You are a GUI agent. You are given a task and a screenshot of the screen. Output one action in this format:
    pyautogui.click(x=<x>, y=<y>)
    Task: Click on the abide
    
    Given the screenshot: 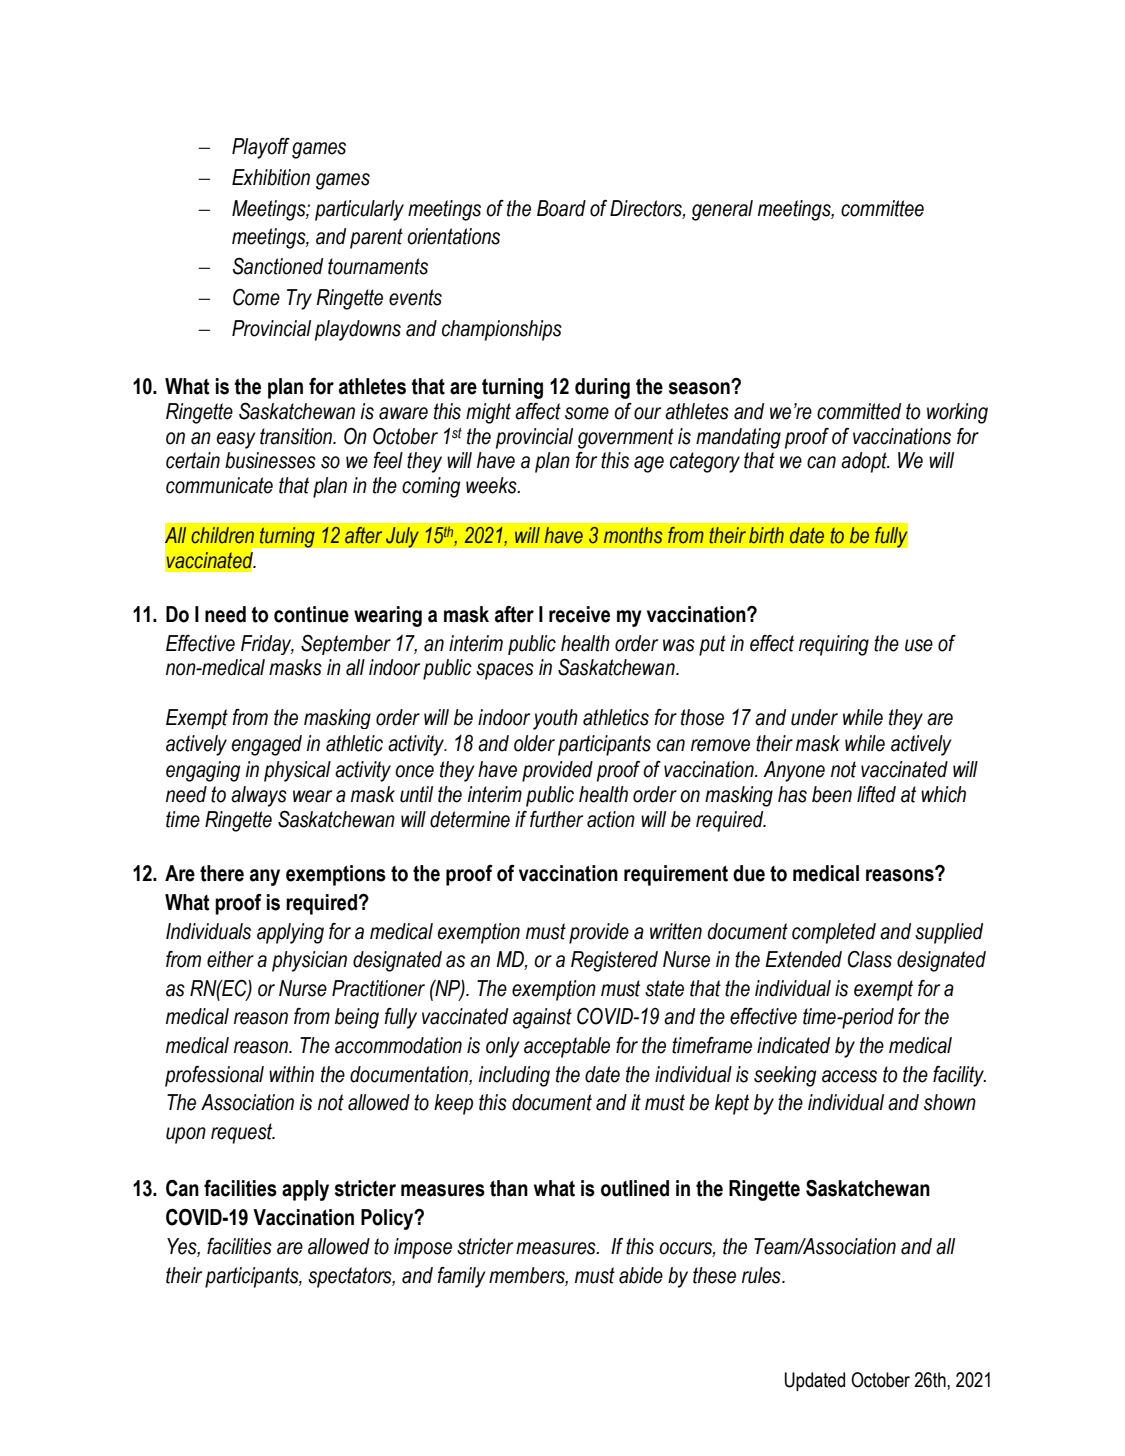 What is the action you would take?
    pyautogui.click(x=641, y=1275)
